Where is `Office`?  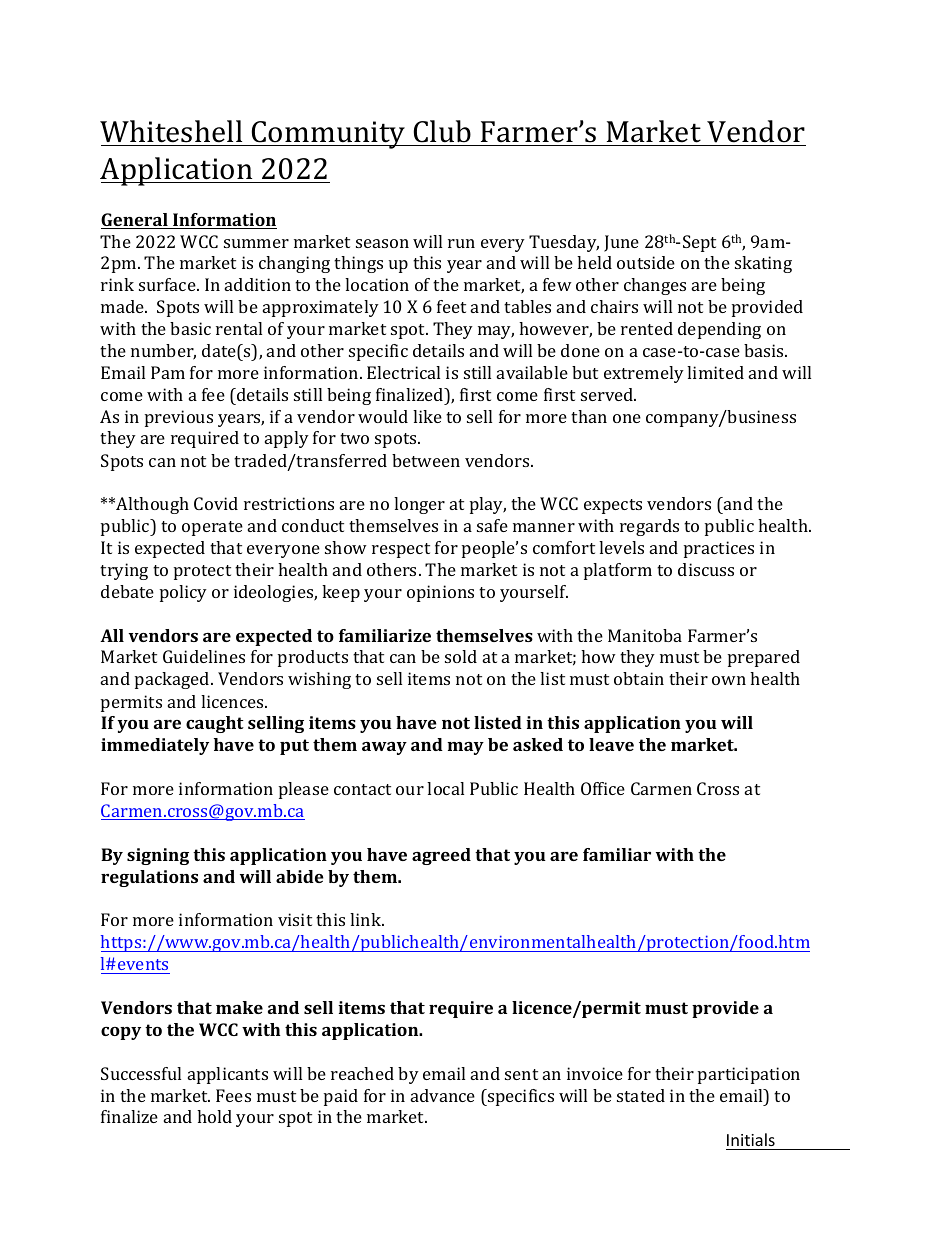 Office is located at coordinates (603, 788).
